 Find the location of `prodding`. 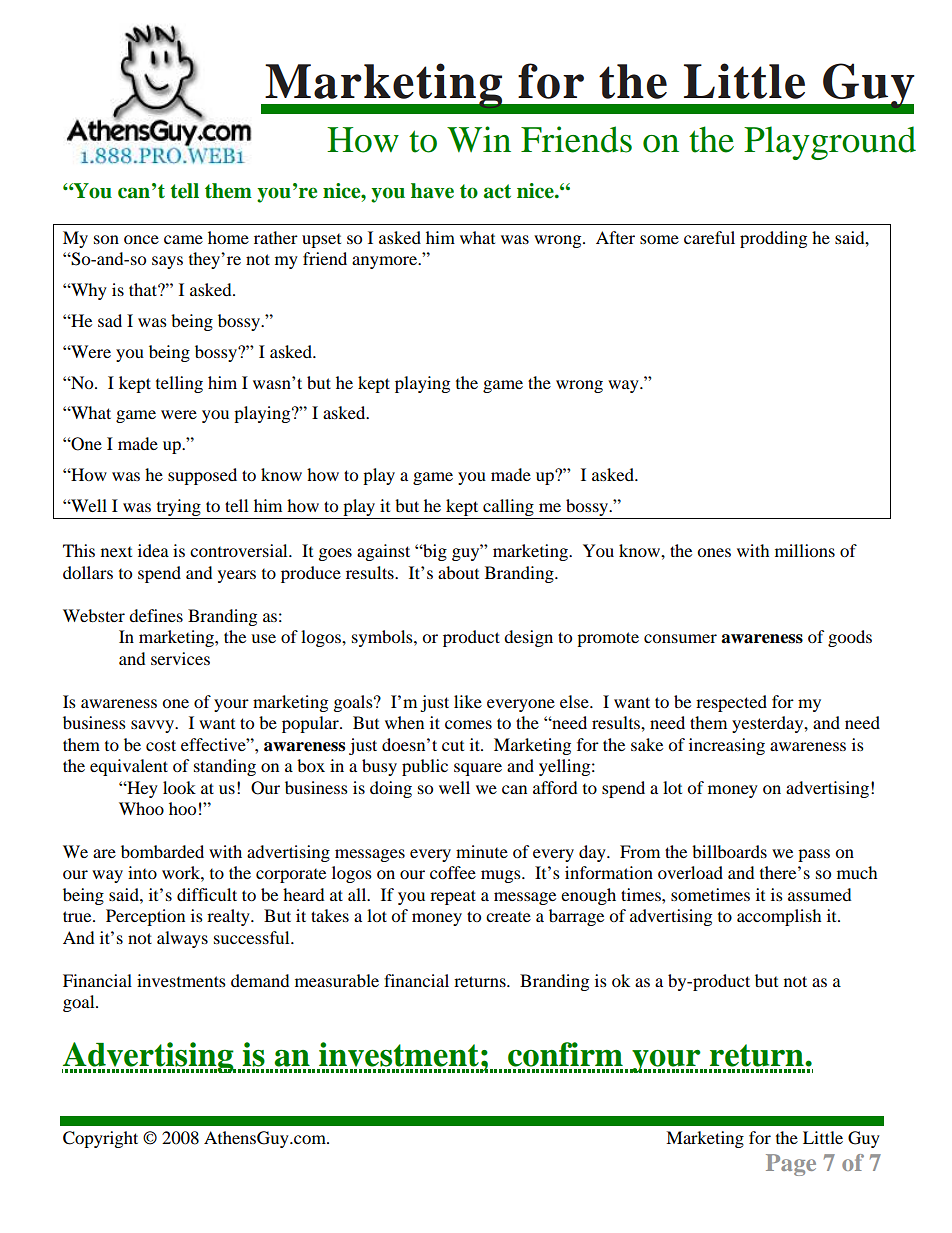

prodding is located at coordinates (773, 239).
